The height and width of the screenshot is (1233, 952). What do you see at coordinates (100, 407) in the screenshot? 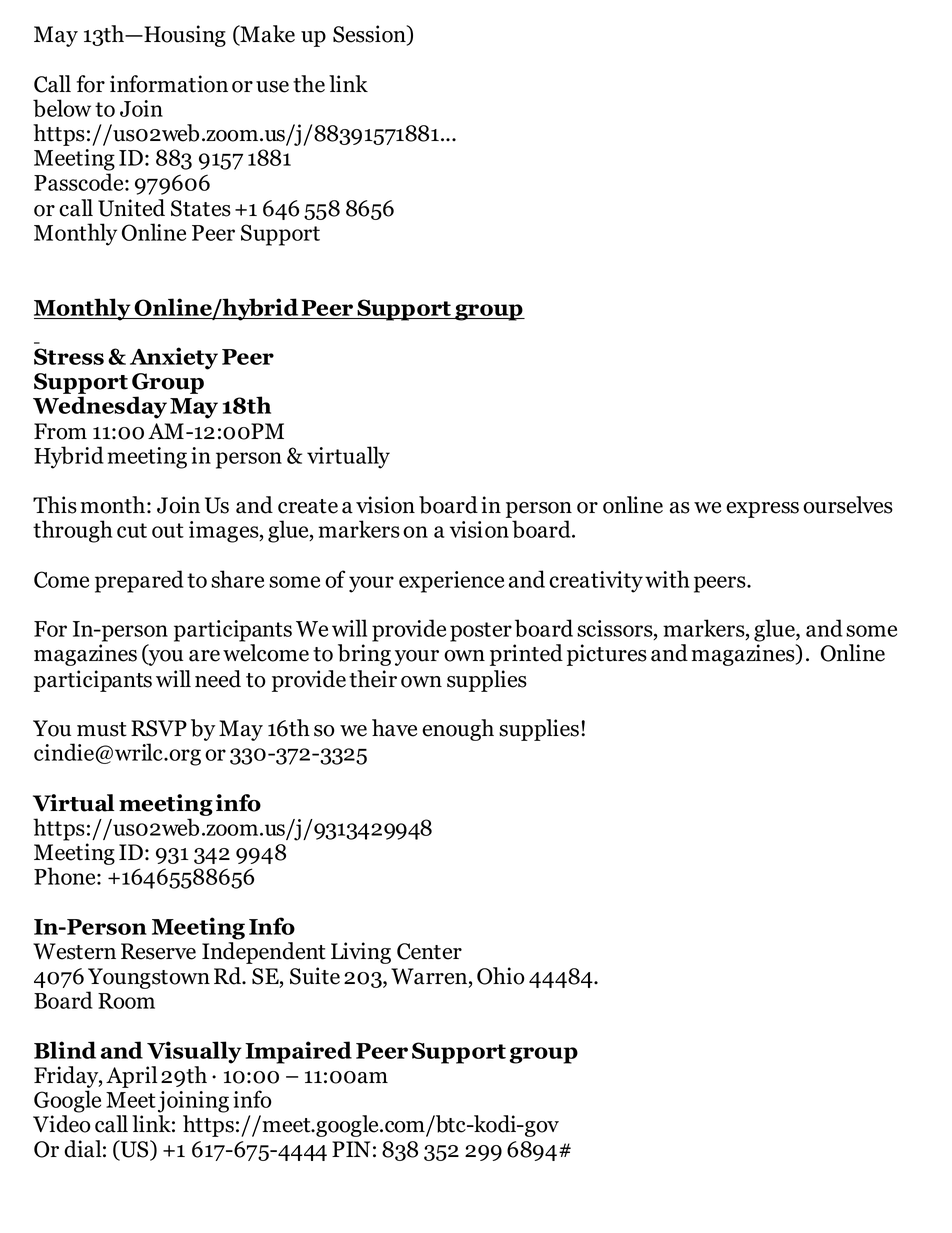
I see `Wednesday` at bounding box center [100, 407].
